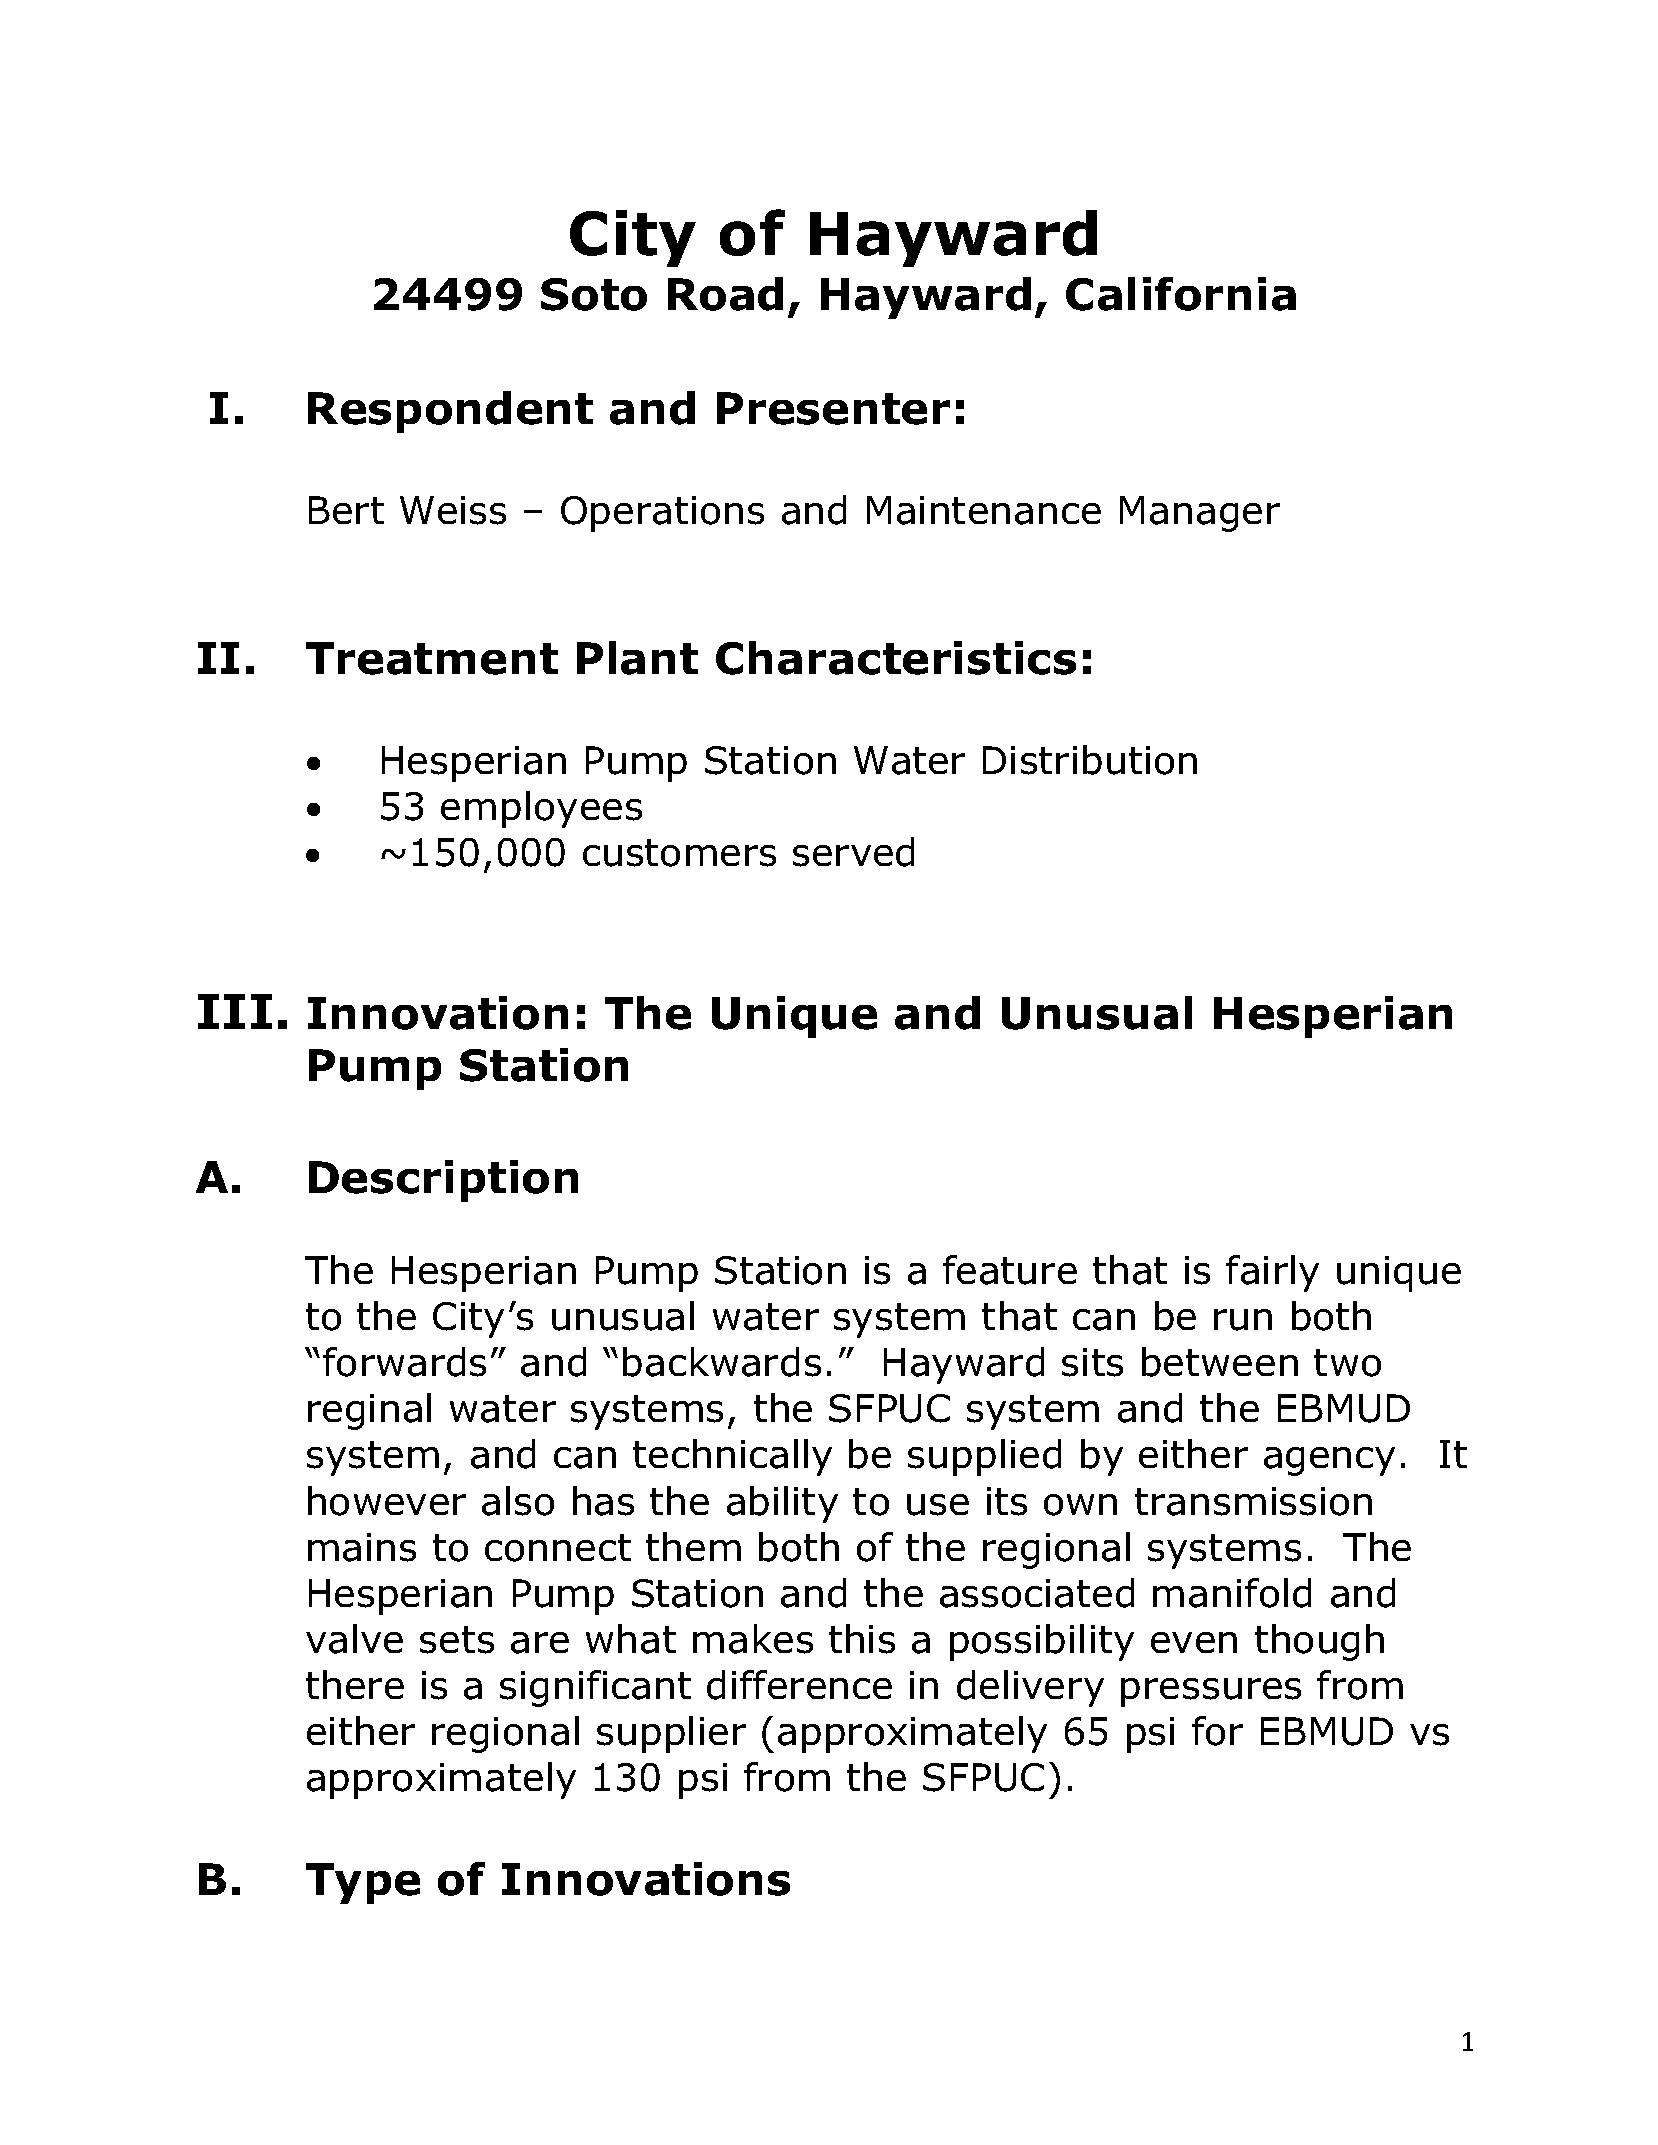  I want to click on Respondent, so click(450, 412).
